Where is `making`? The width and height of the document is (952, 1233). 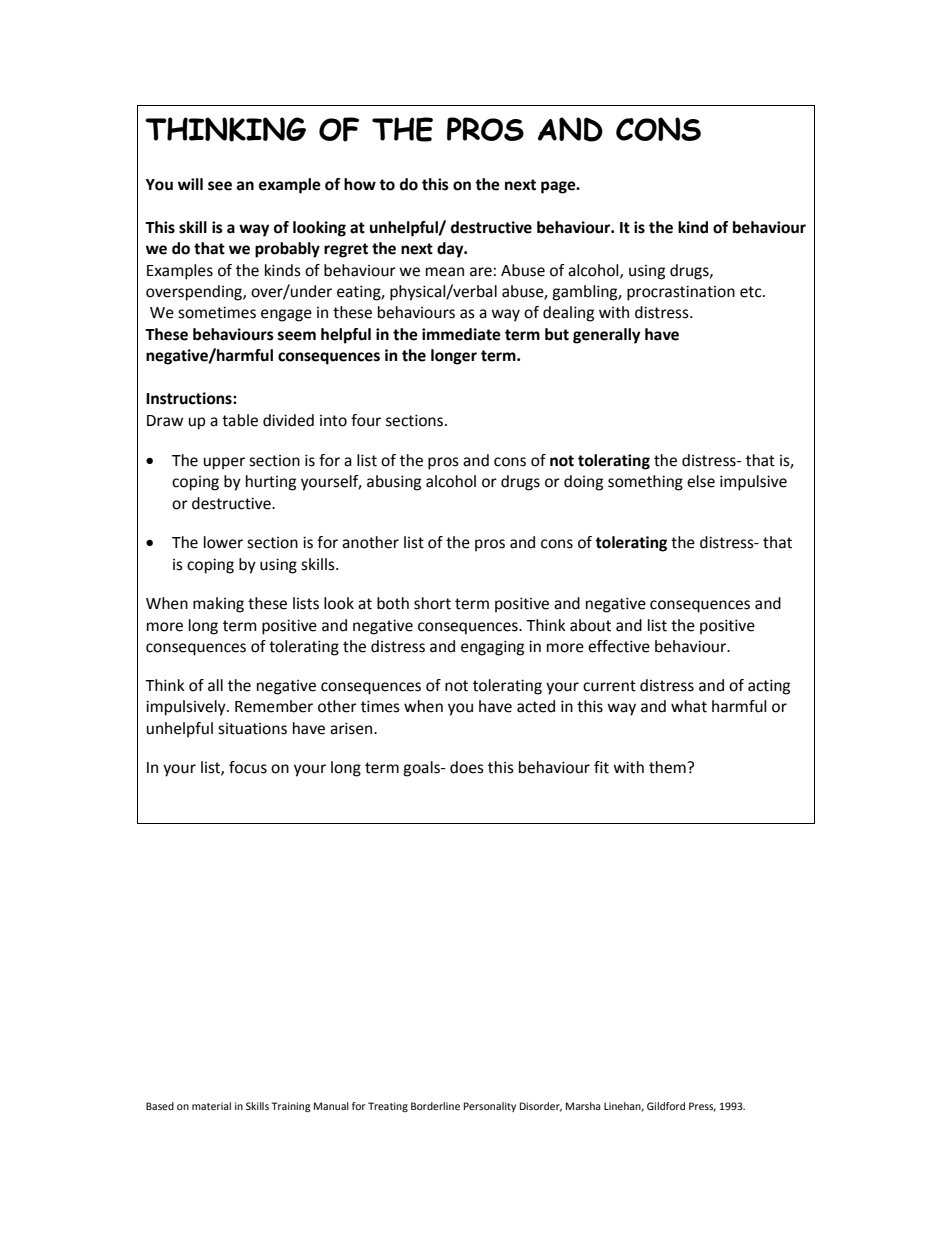 making is located at coordinates (218, 605).
